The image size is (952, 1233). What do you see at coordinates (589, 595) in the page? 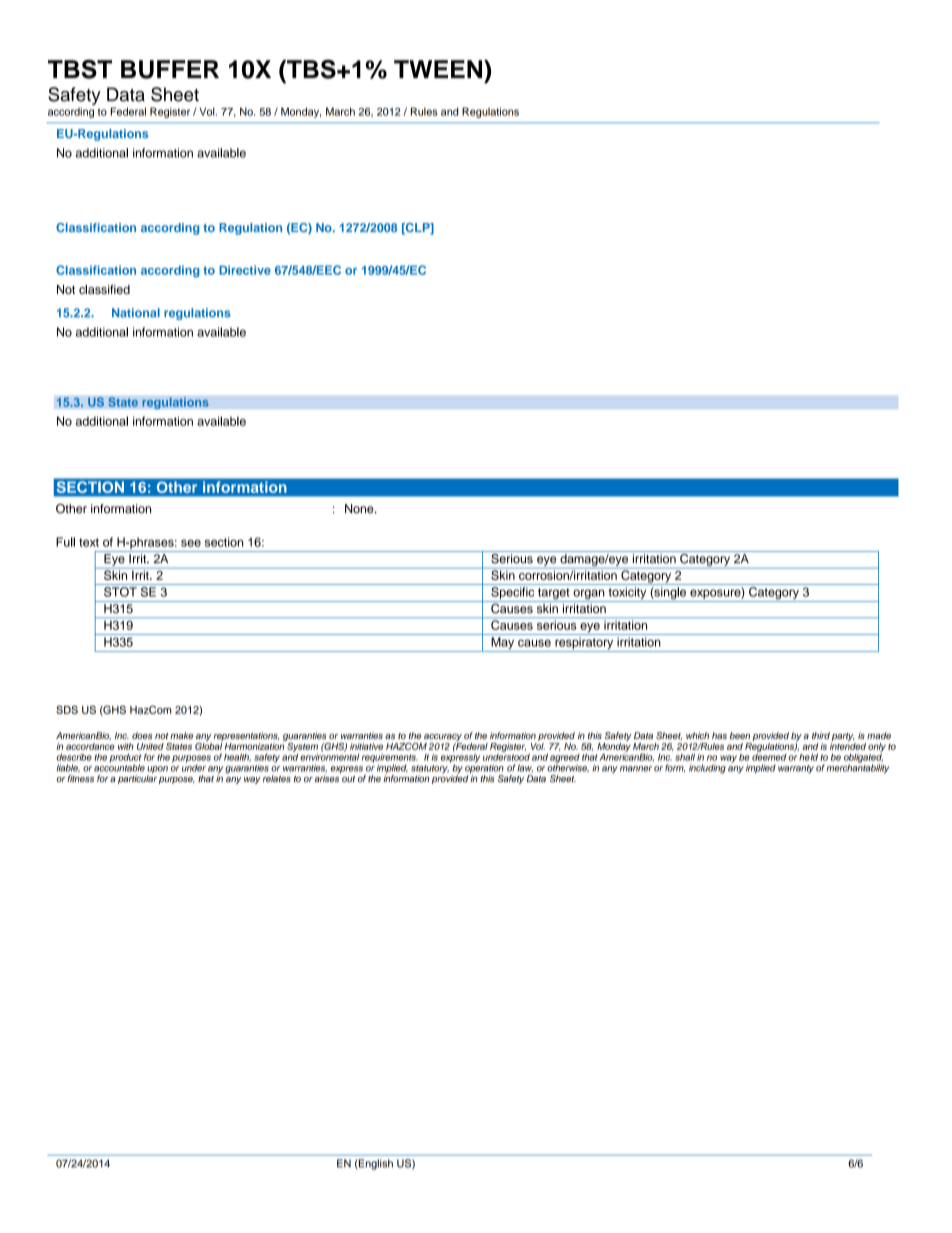
I see `organ` at bounding box center [589, 595].
